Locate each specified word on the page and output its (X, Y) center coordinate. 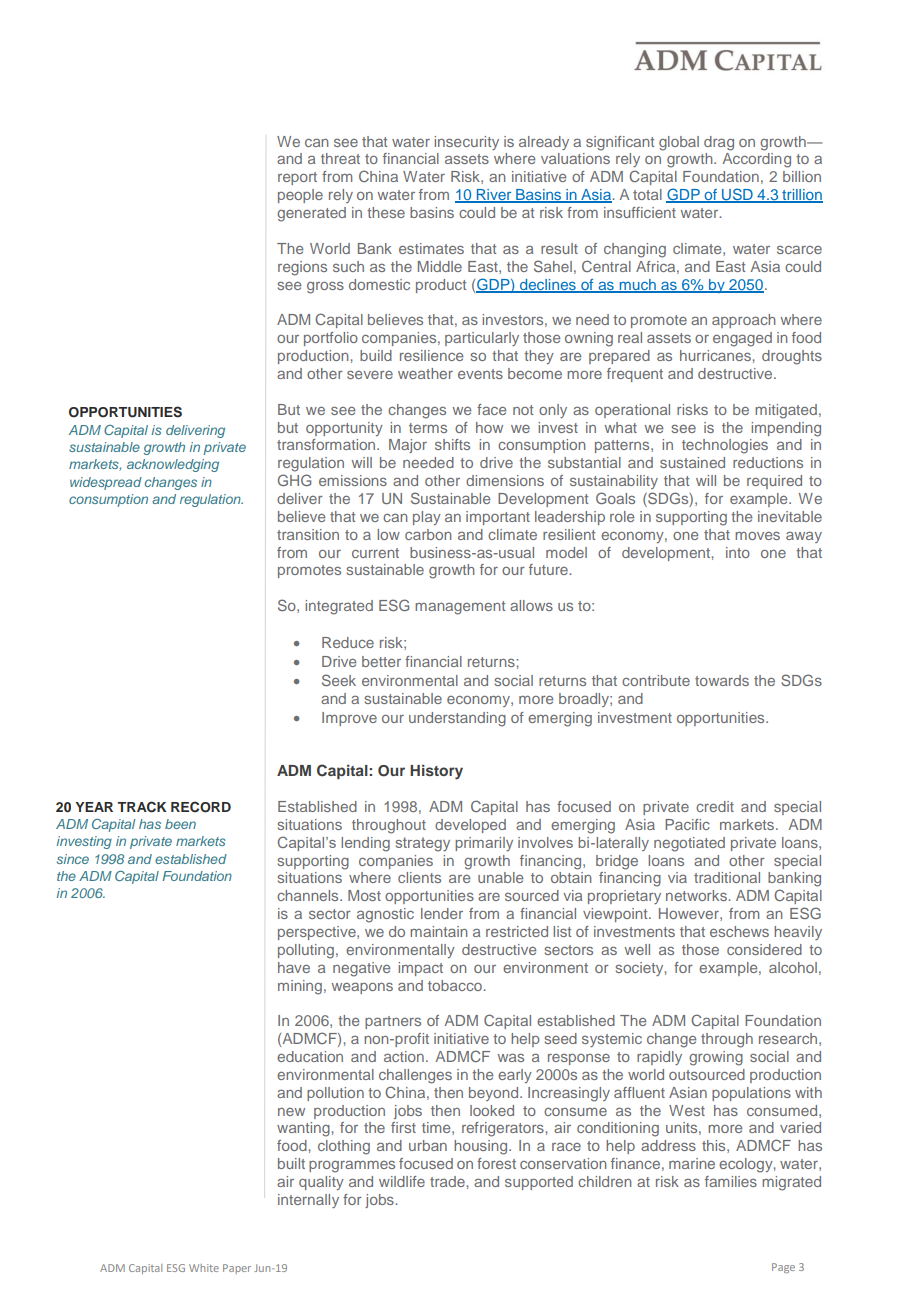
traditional (727, 877)
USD (737, 195)
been (180, 824)
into (738, 552)
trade (448, 1181)
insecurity (466, 143)
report (297, 178)
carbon (428, 534)
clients (419, 877)
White (204, 1268)
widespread (106, 483)
